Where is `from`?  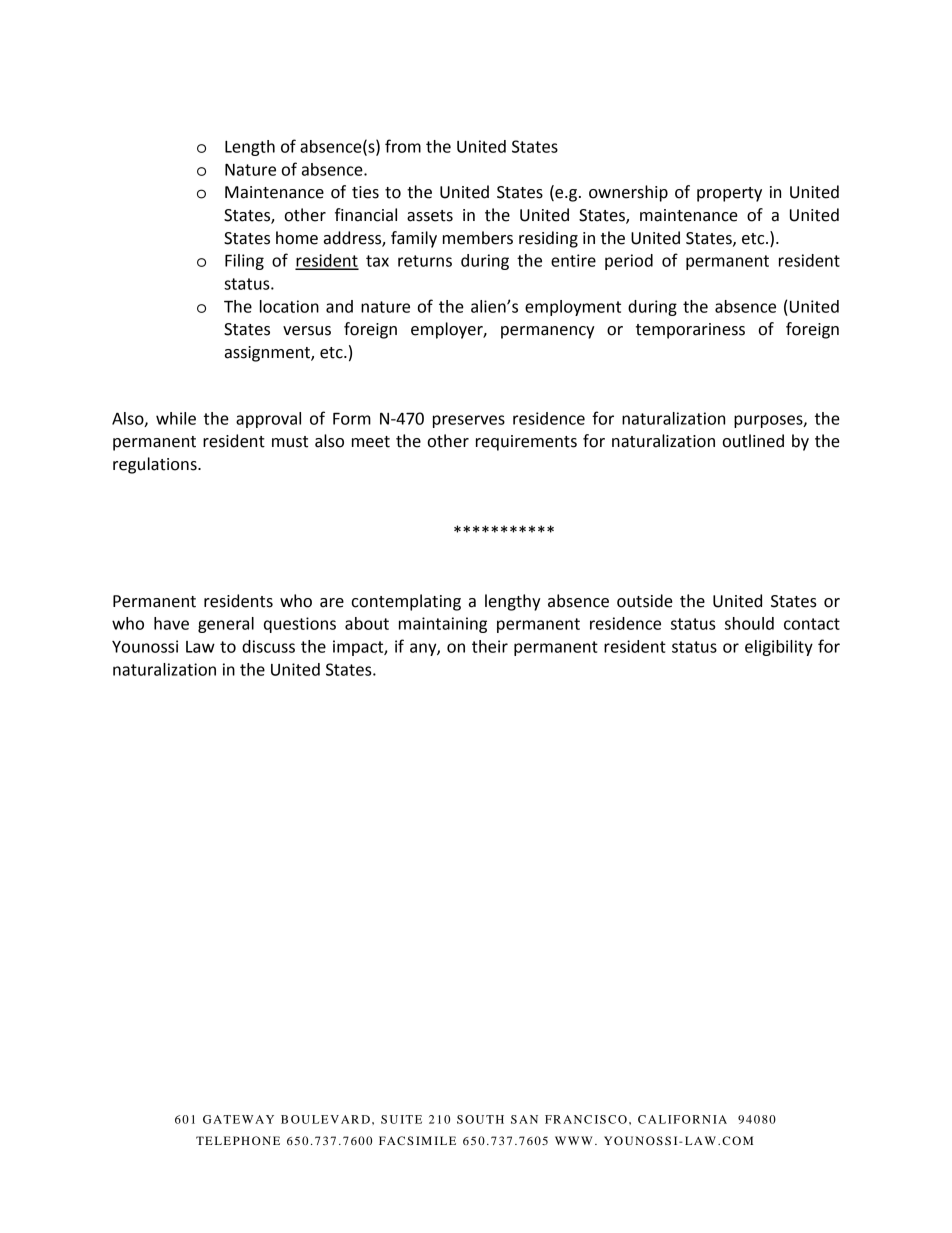 from is located at coordinates (403, 146).
